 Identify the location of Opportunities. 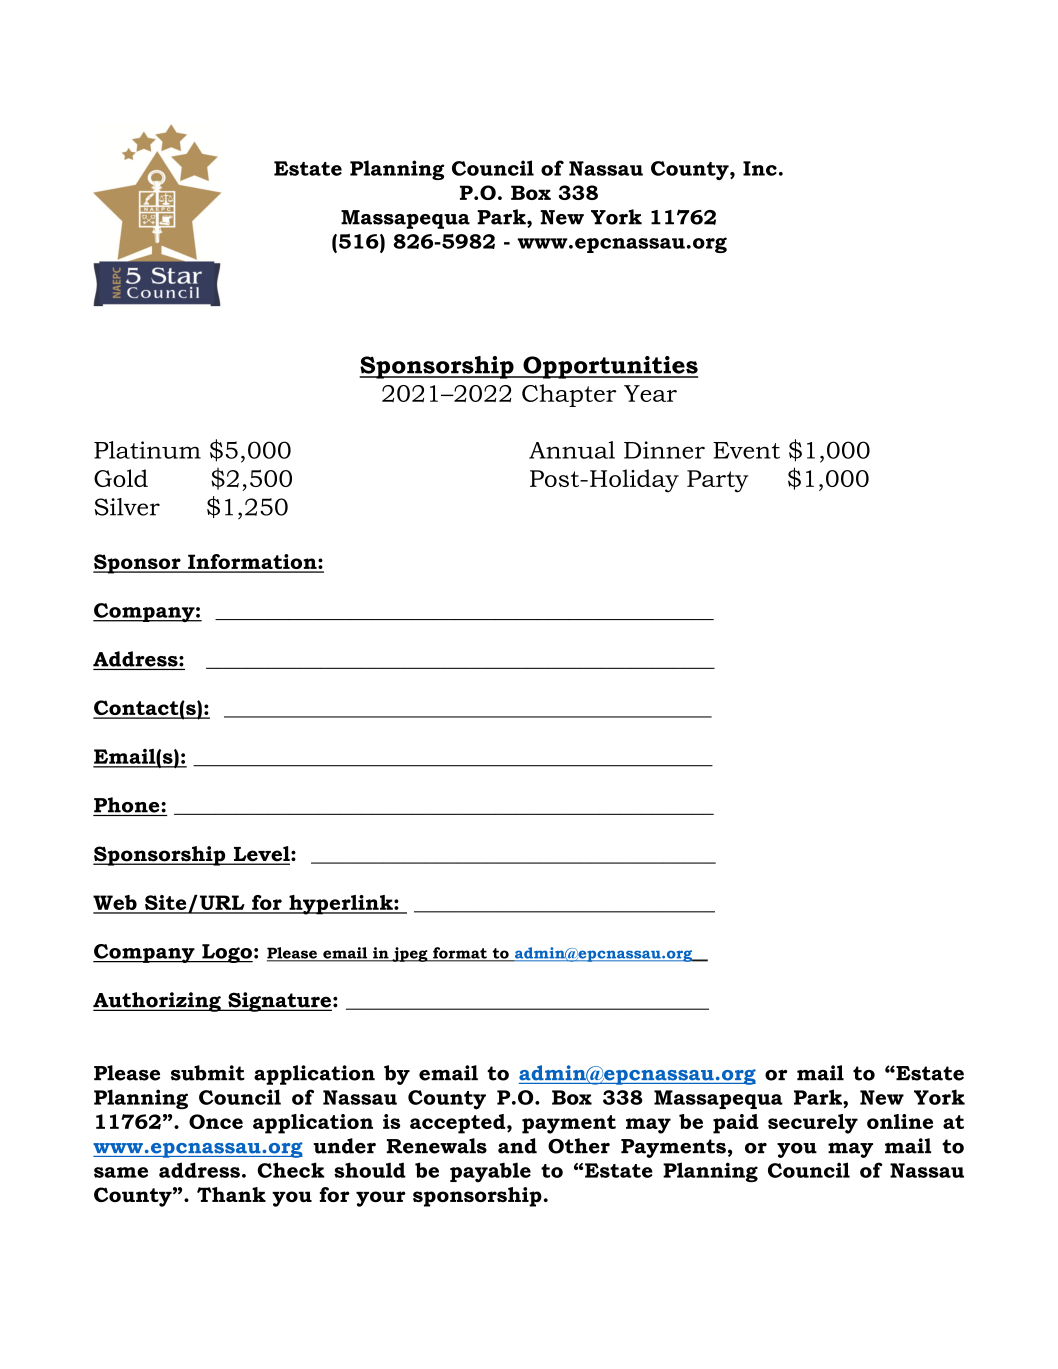
(609, 367).
